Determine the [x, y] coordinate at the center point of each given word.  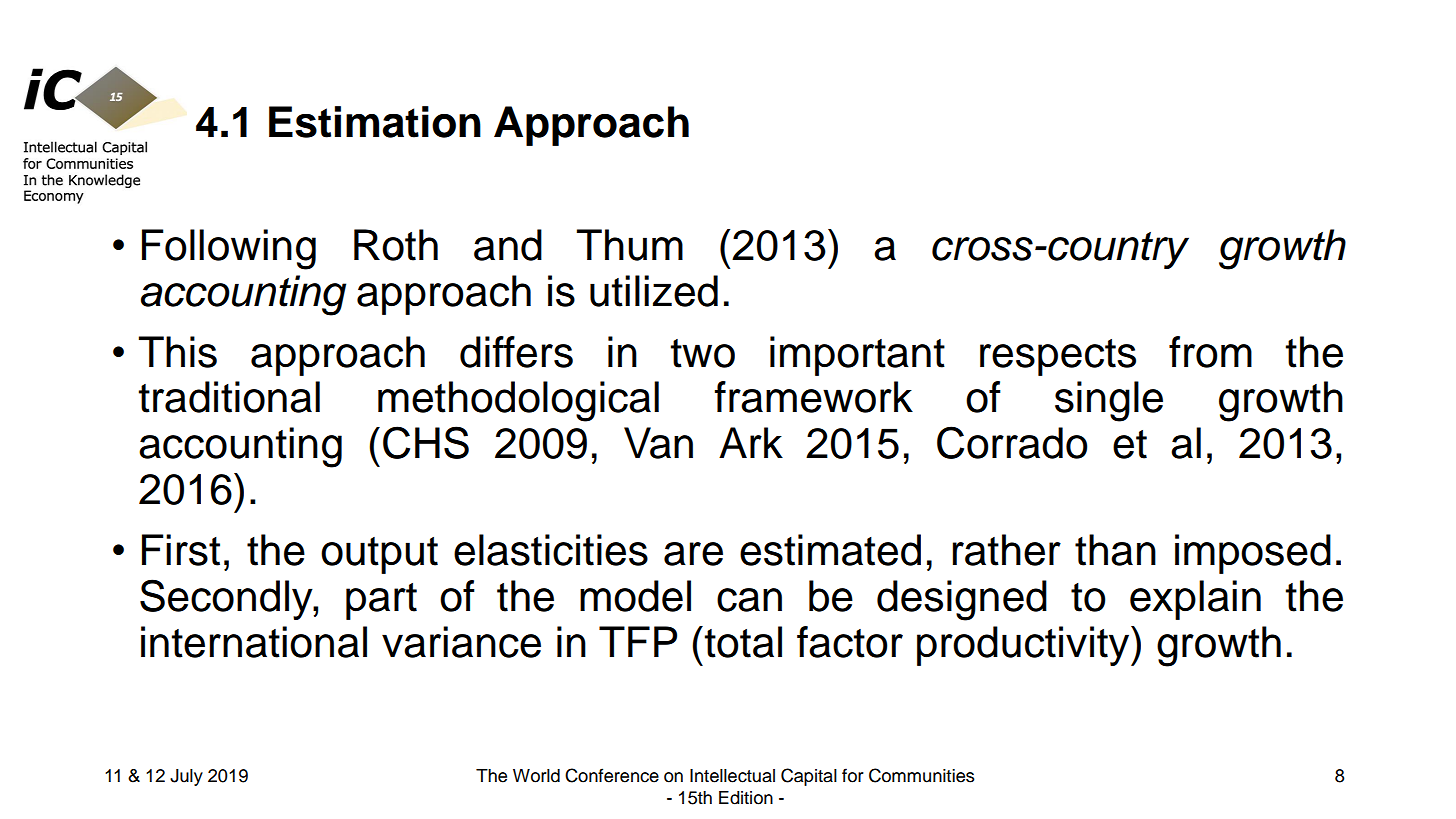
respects [1058, 357]
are [693, 554]
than [1115, 550]
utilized [654, 291]
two [703, 353]
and [508, 245]
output [379, 555]
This [178, 352]
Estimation [375, 122]
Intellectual [732, 776]
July [186, 777]
